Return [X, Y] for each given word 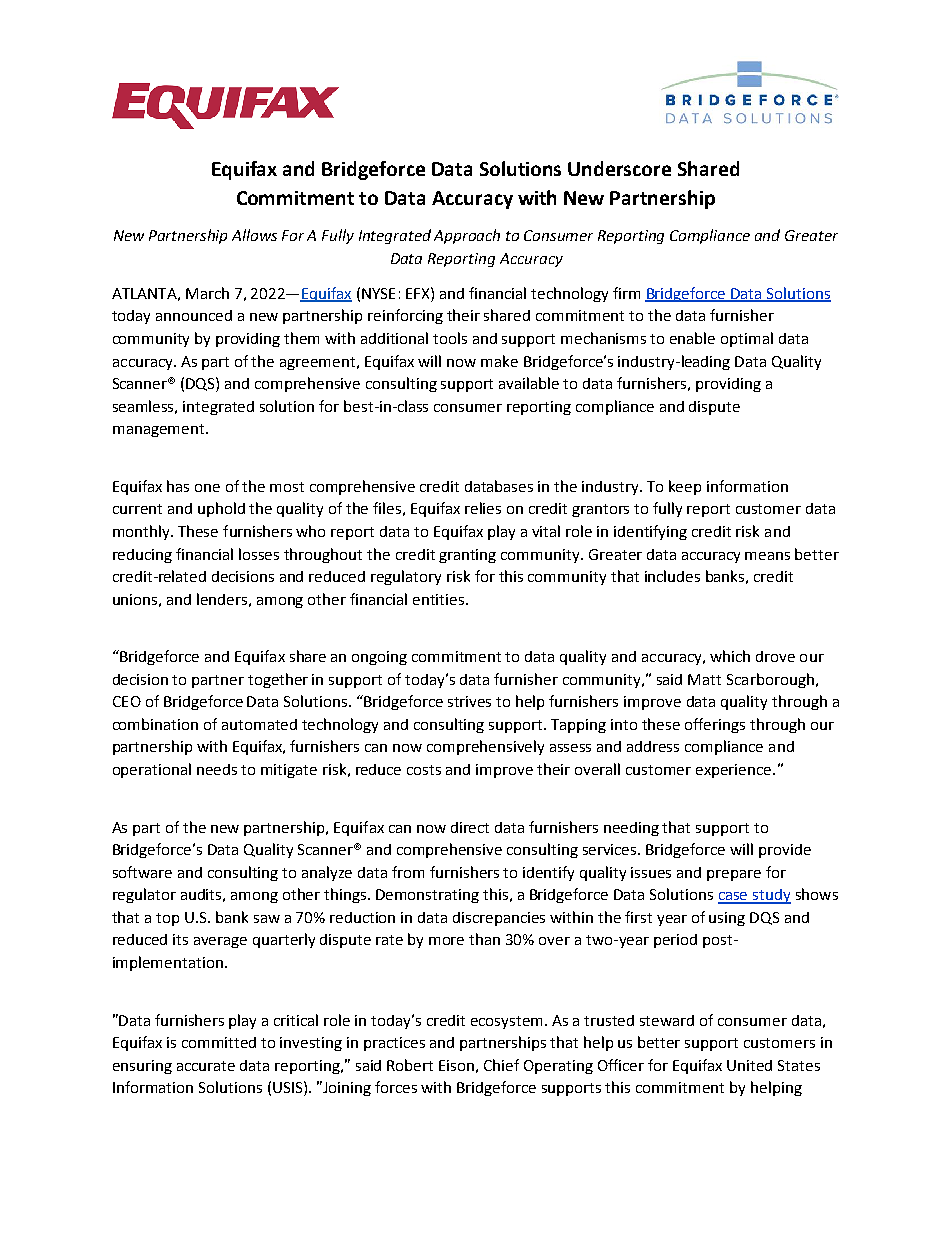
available [529, 383]
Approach [467, 236]
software [142, 872]
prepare [734, 875]
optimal [747, 339]
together [278, 680]
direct [470, 827]
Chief [501, 1065]
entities [440, 599]
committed [219, 1042]
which [730, 656]
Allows [254, 235]
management [160, 430]
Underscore [619, 168]
